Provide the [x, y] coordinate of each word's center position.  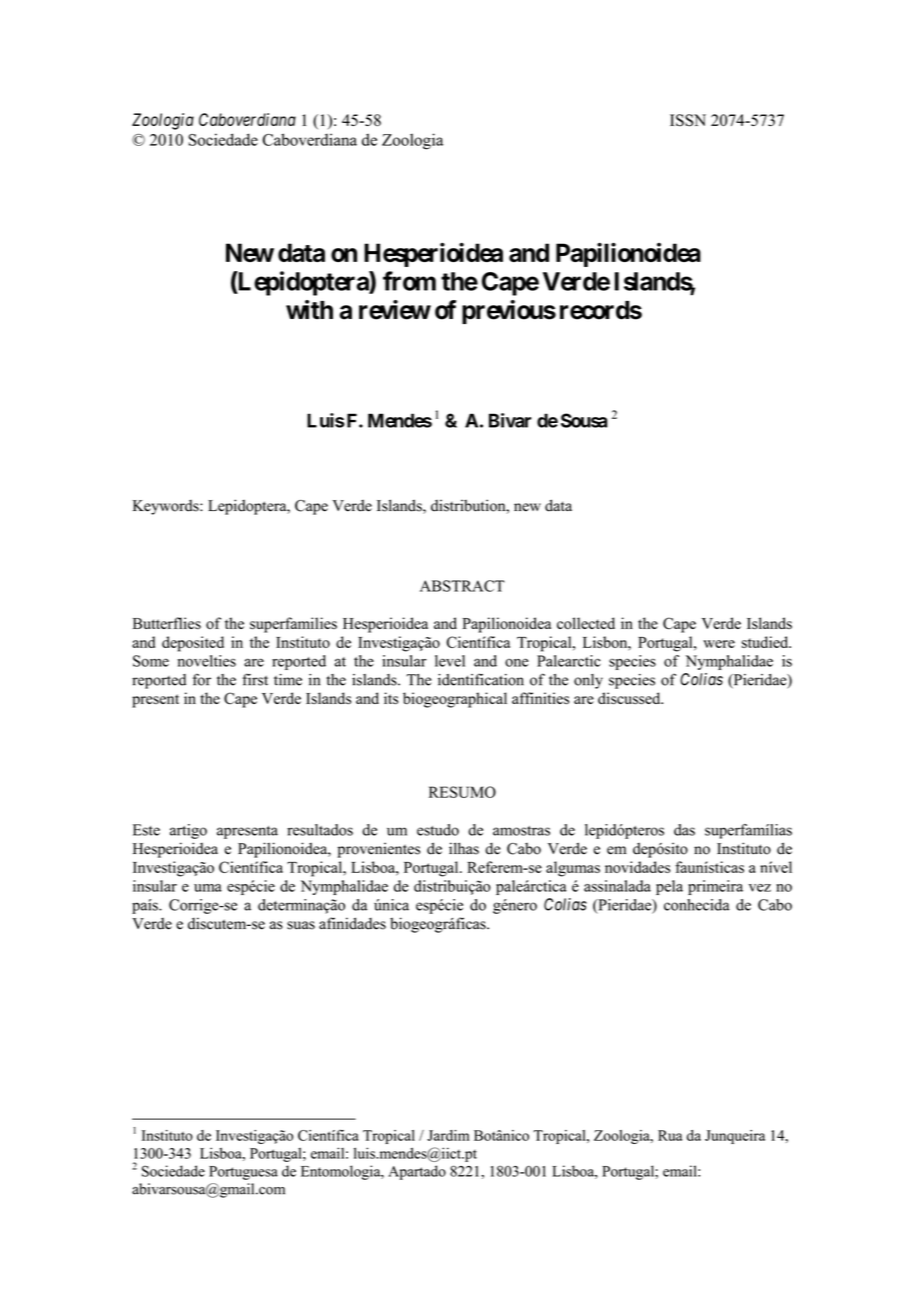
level [450, 661]
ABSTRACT [462, 586]
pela [669, 887]
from [409, 281]
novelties [206, 661]
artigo [188, 831]
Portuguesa [243, 1173]
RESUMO [462, 792]
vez [760, 888]
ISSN [688, 120]
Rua [670, 1135]
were [719, 644]
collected [586, 623]
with [309, 310]
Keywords [167, 507]
